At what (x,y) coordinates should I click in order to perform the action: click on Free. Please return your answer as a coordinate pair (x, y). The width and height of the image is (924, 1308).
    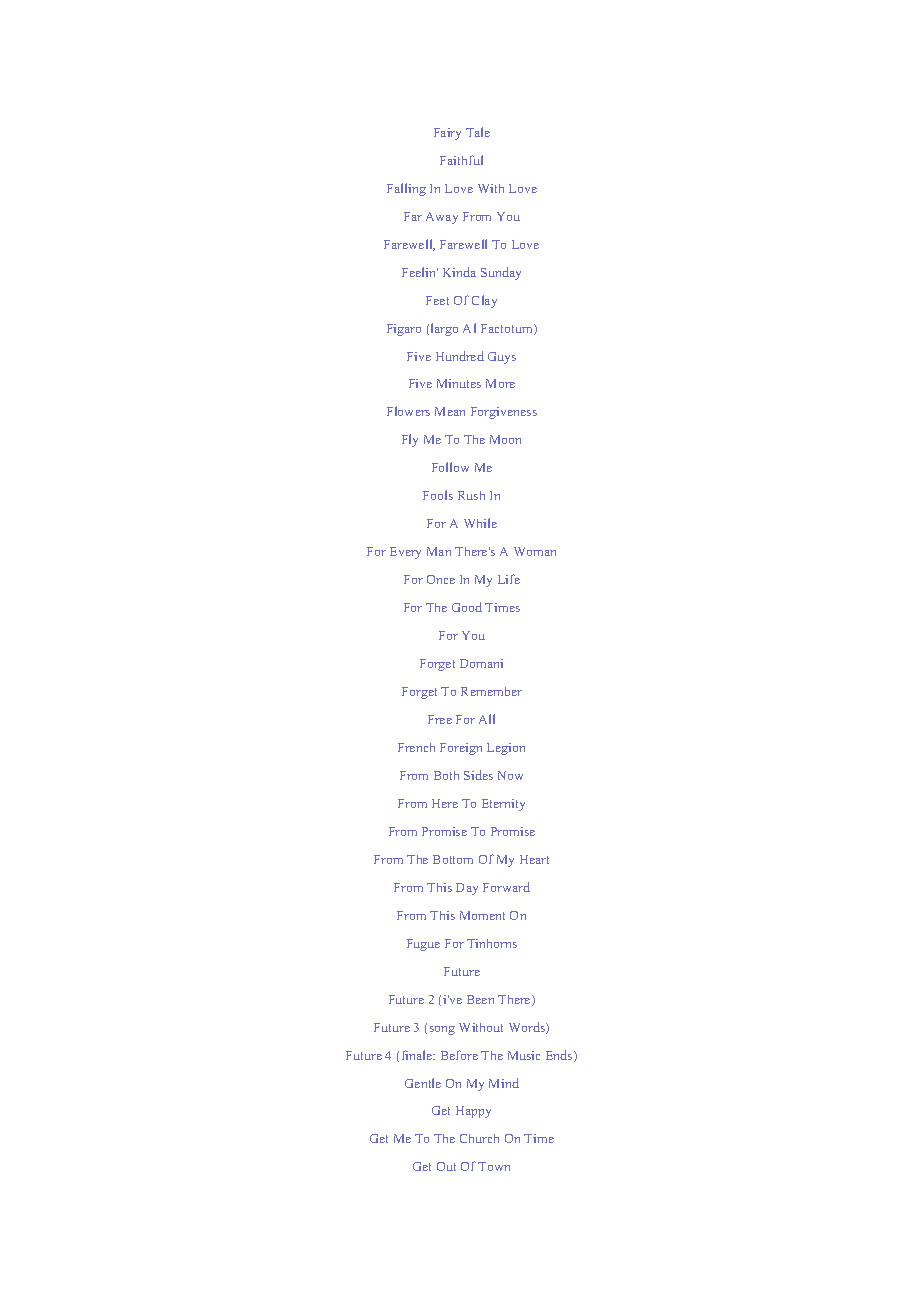
    Looking at the image, I should click on (440, 719).
